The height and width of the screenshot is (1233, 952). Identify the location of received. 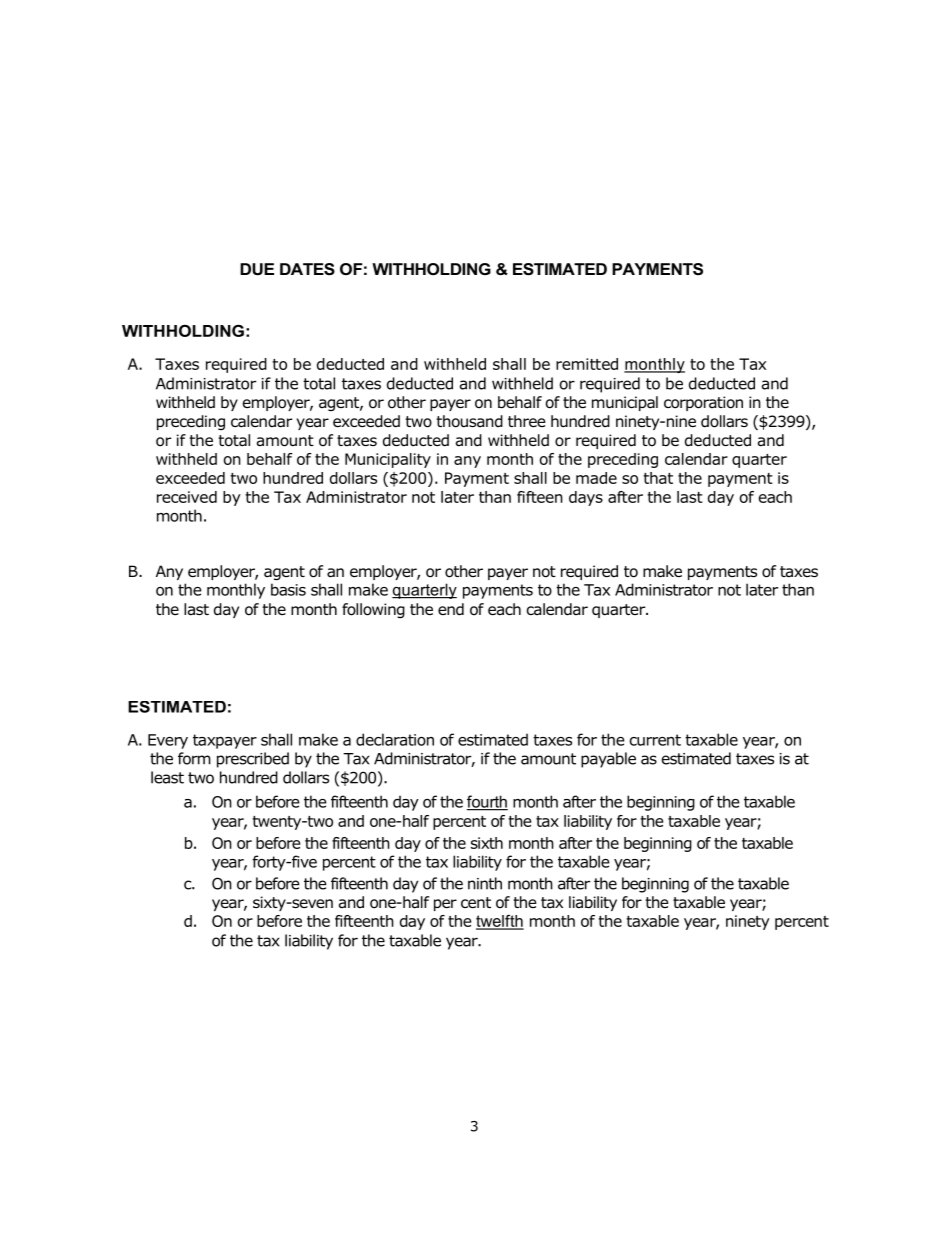
(187, 497).
